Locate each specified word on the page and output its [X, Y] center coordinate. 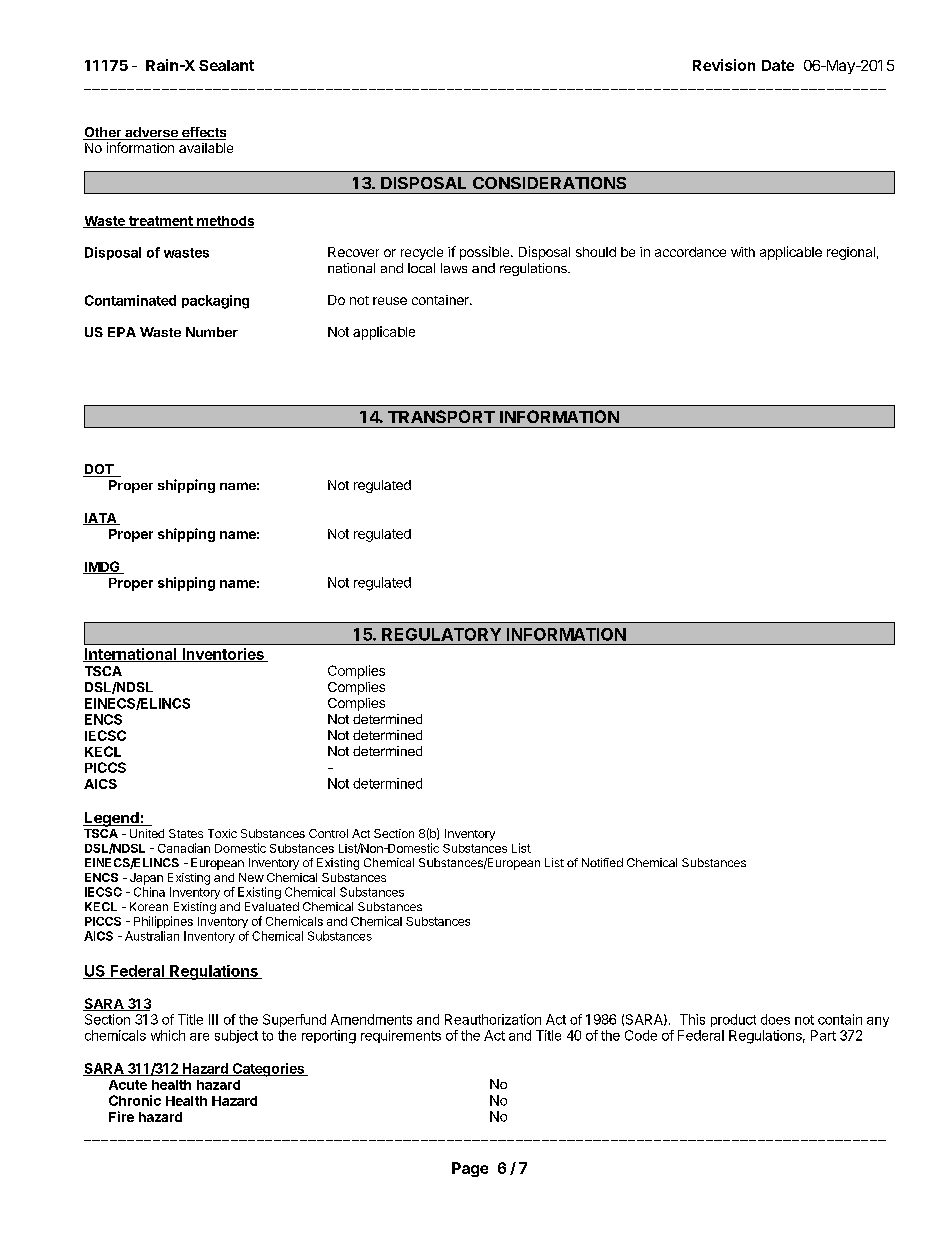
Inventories [223, 655]
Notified [602, 862]
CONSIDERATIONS [549, 183]
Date [778, 65]
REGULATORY [441, 634]
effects [203, 133]
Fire [121, 1116]
